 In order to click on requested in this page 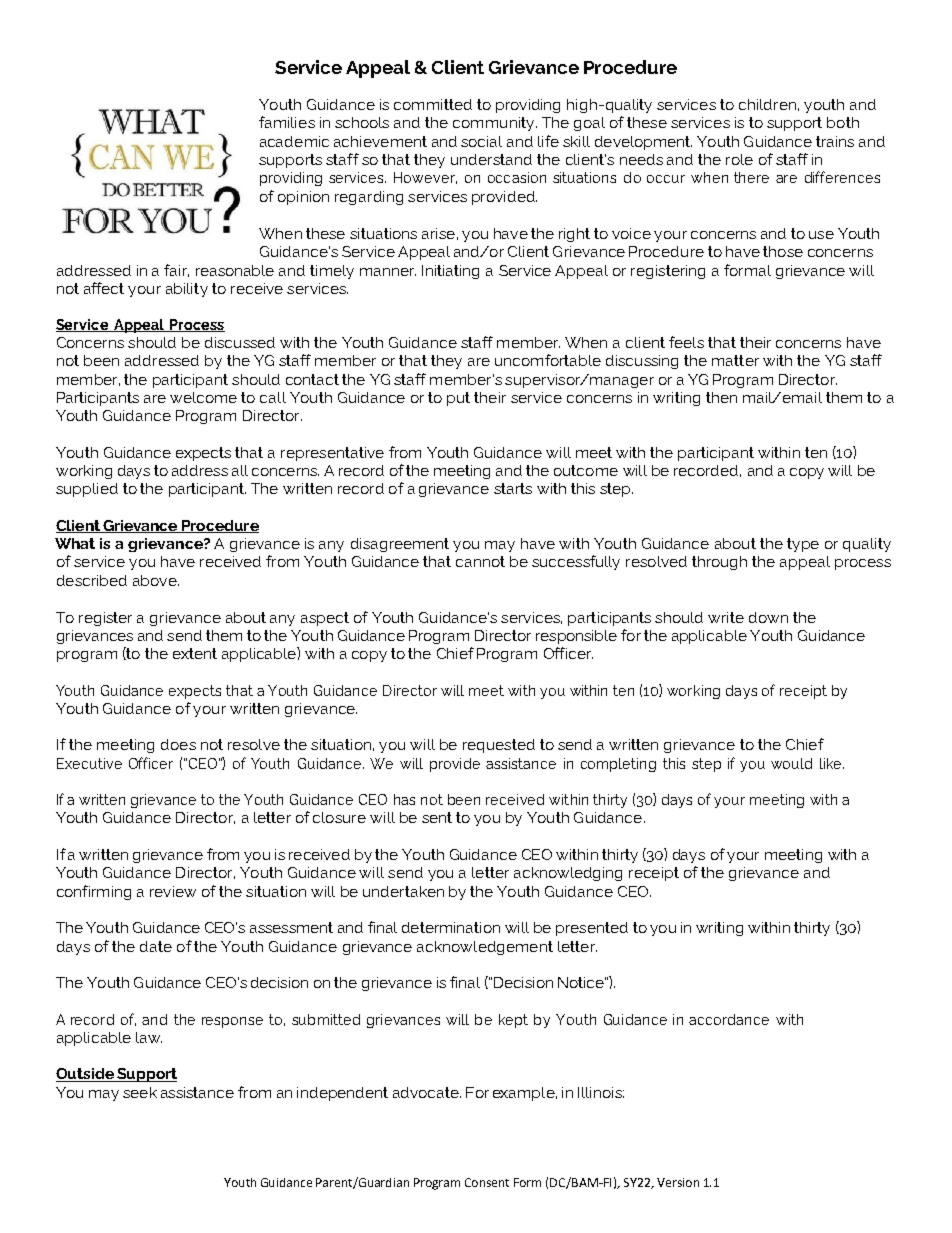, I will do `click(499, 746)`.
